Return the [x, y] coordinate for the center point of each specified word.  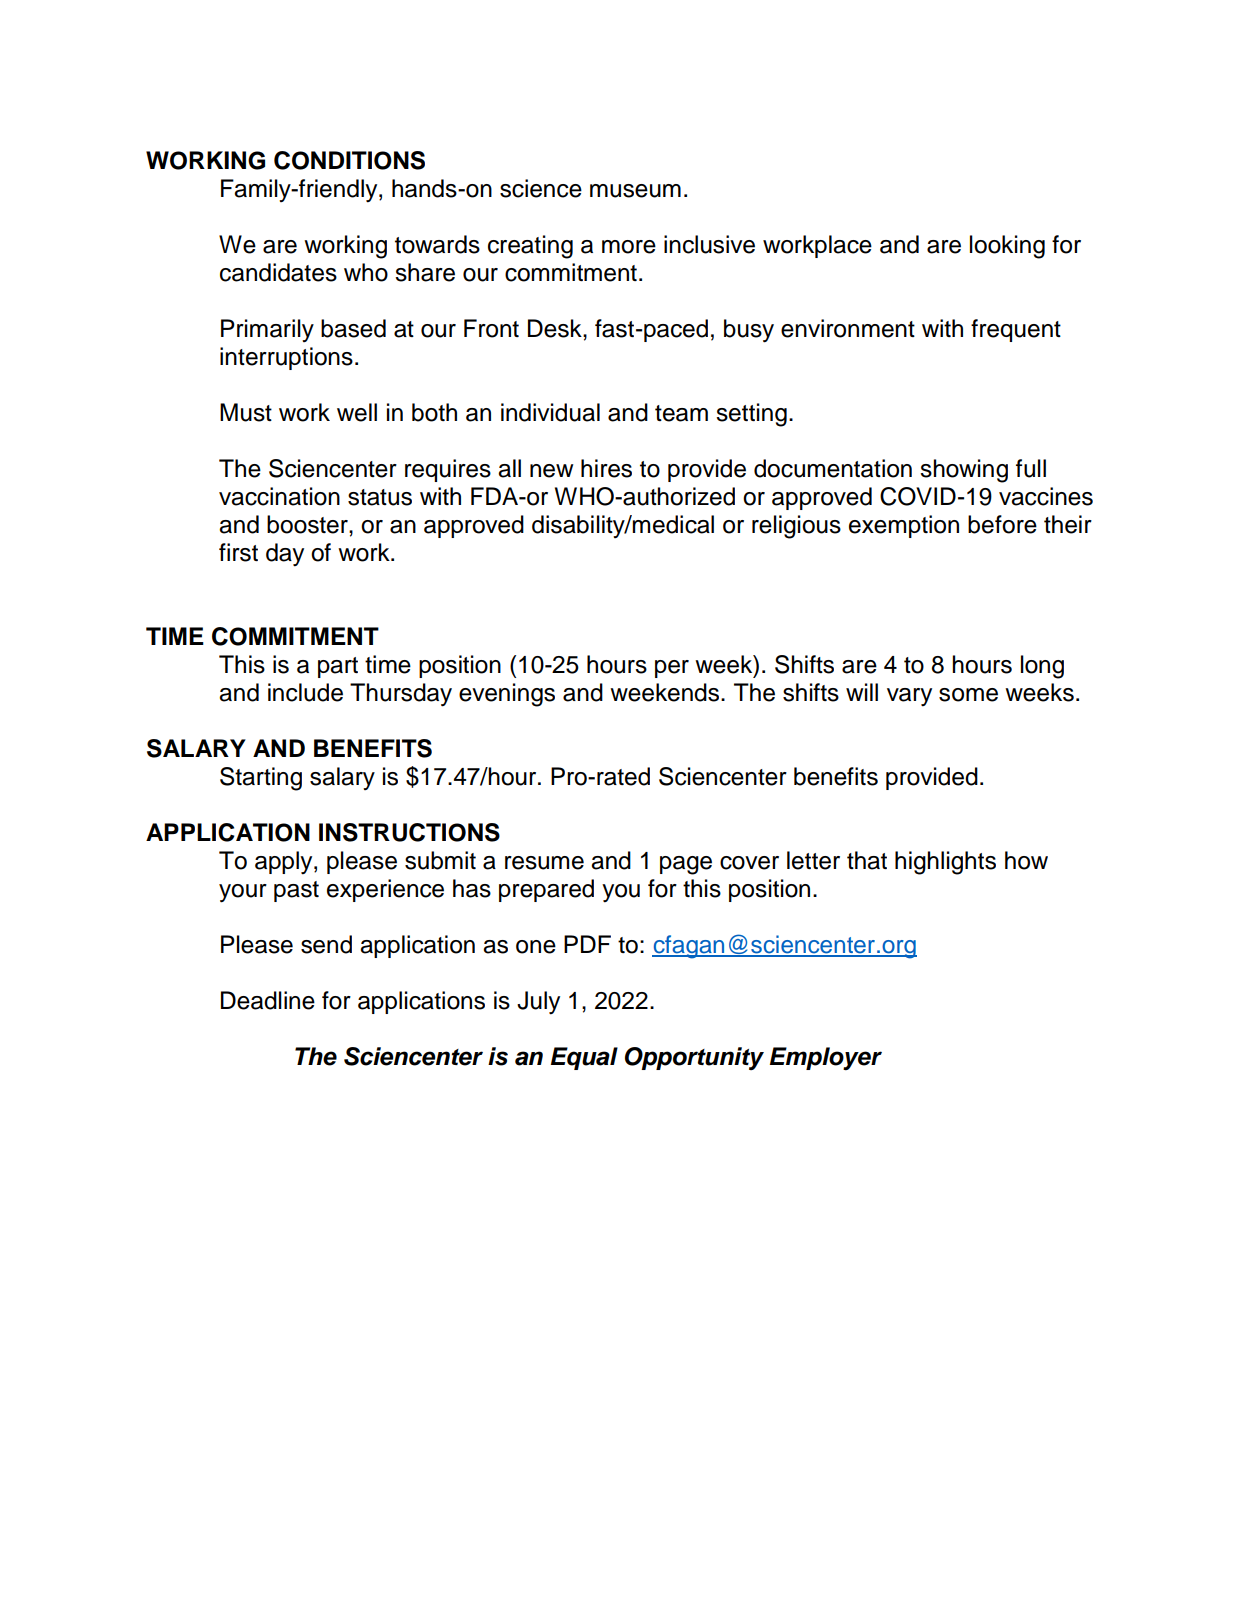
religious [796, 527]
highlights [945, 863]
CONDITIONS [349, 160]
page [686, 865]
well [357, 412]
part [338, 667]
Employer [826, 1058]
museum [635, 191]
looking [1007, 247]
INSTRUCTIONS [409, 832]
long [1042, 667]
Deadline [268, 1000]
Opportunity [694, 1058]
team [681, 413]
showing [964, 471]
